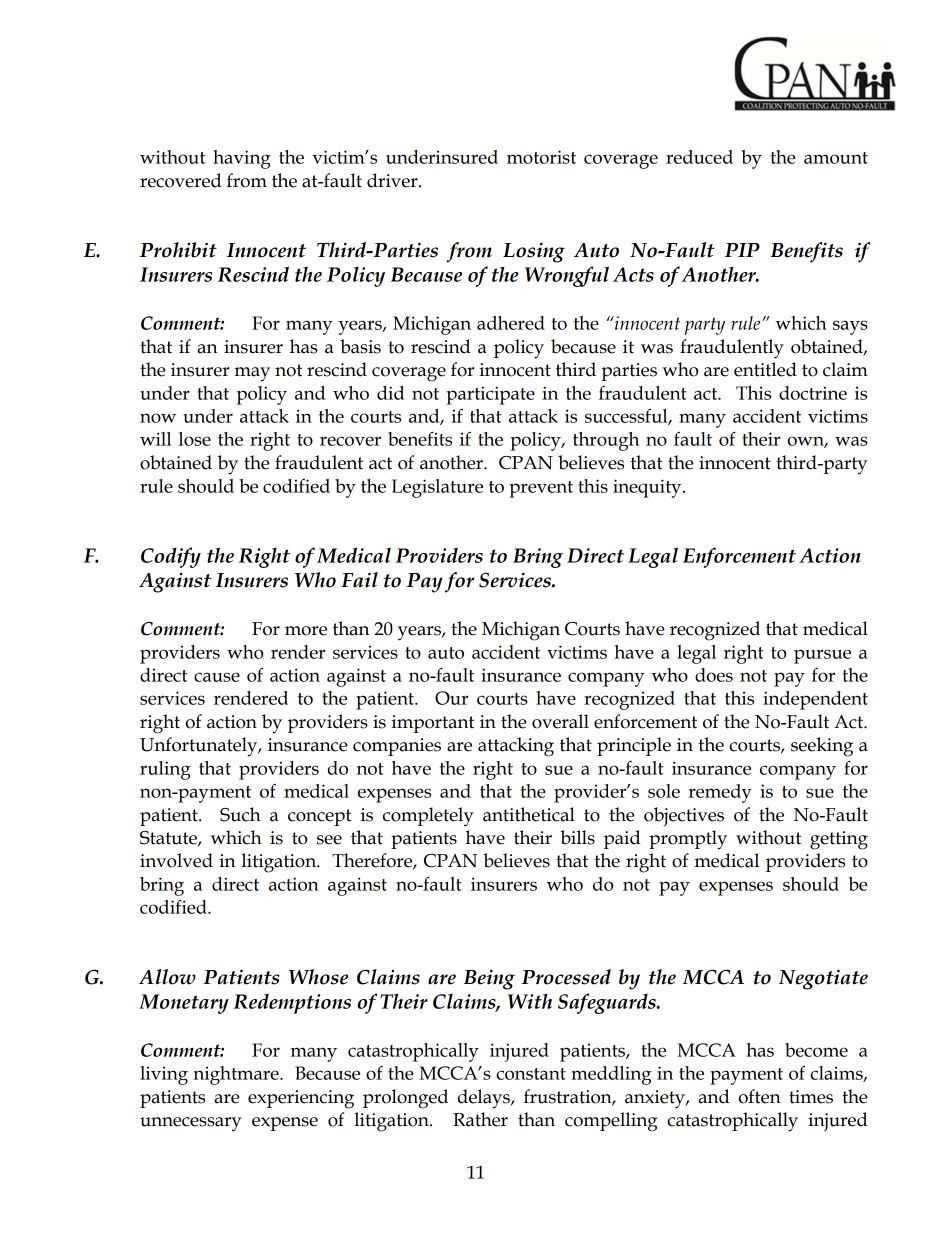 This image has width=952, height=1233. What do you see at coordinates (699, 157) in the image?
I see `reduced` at bounding box center [699, 157].
